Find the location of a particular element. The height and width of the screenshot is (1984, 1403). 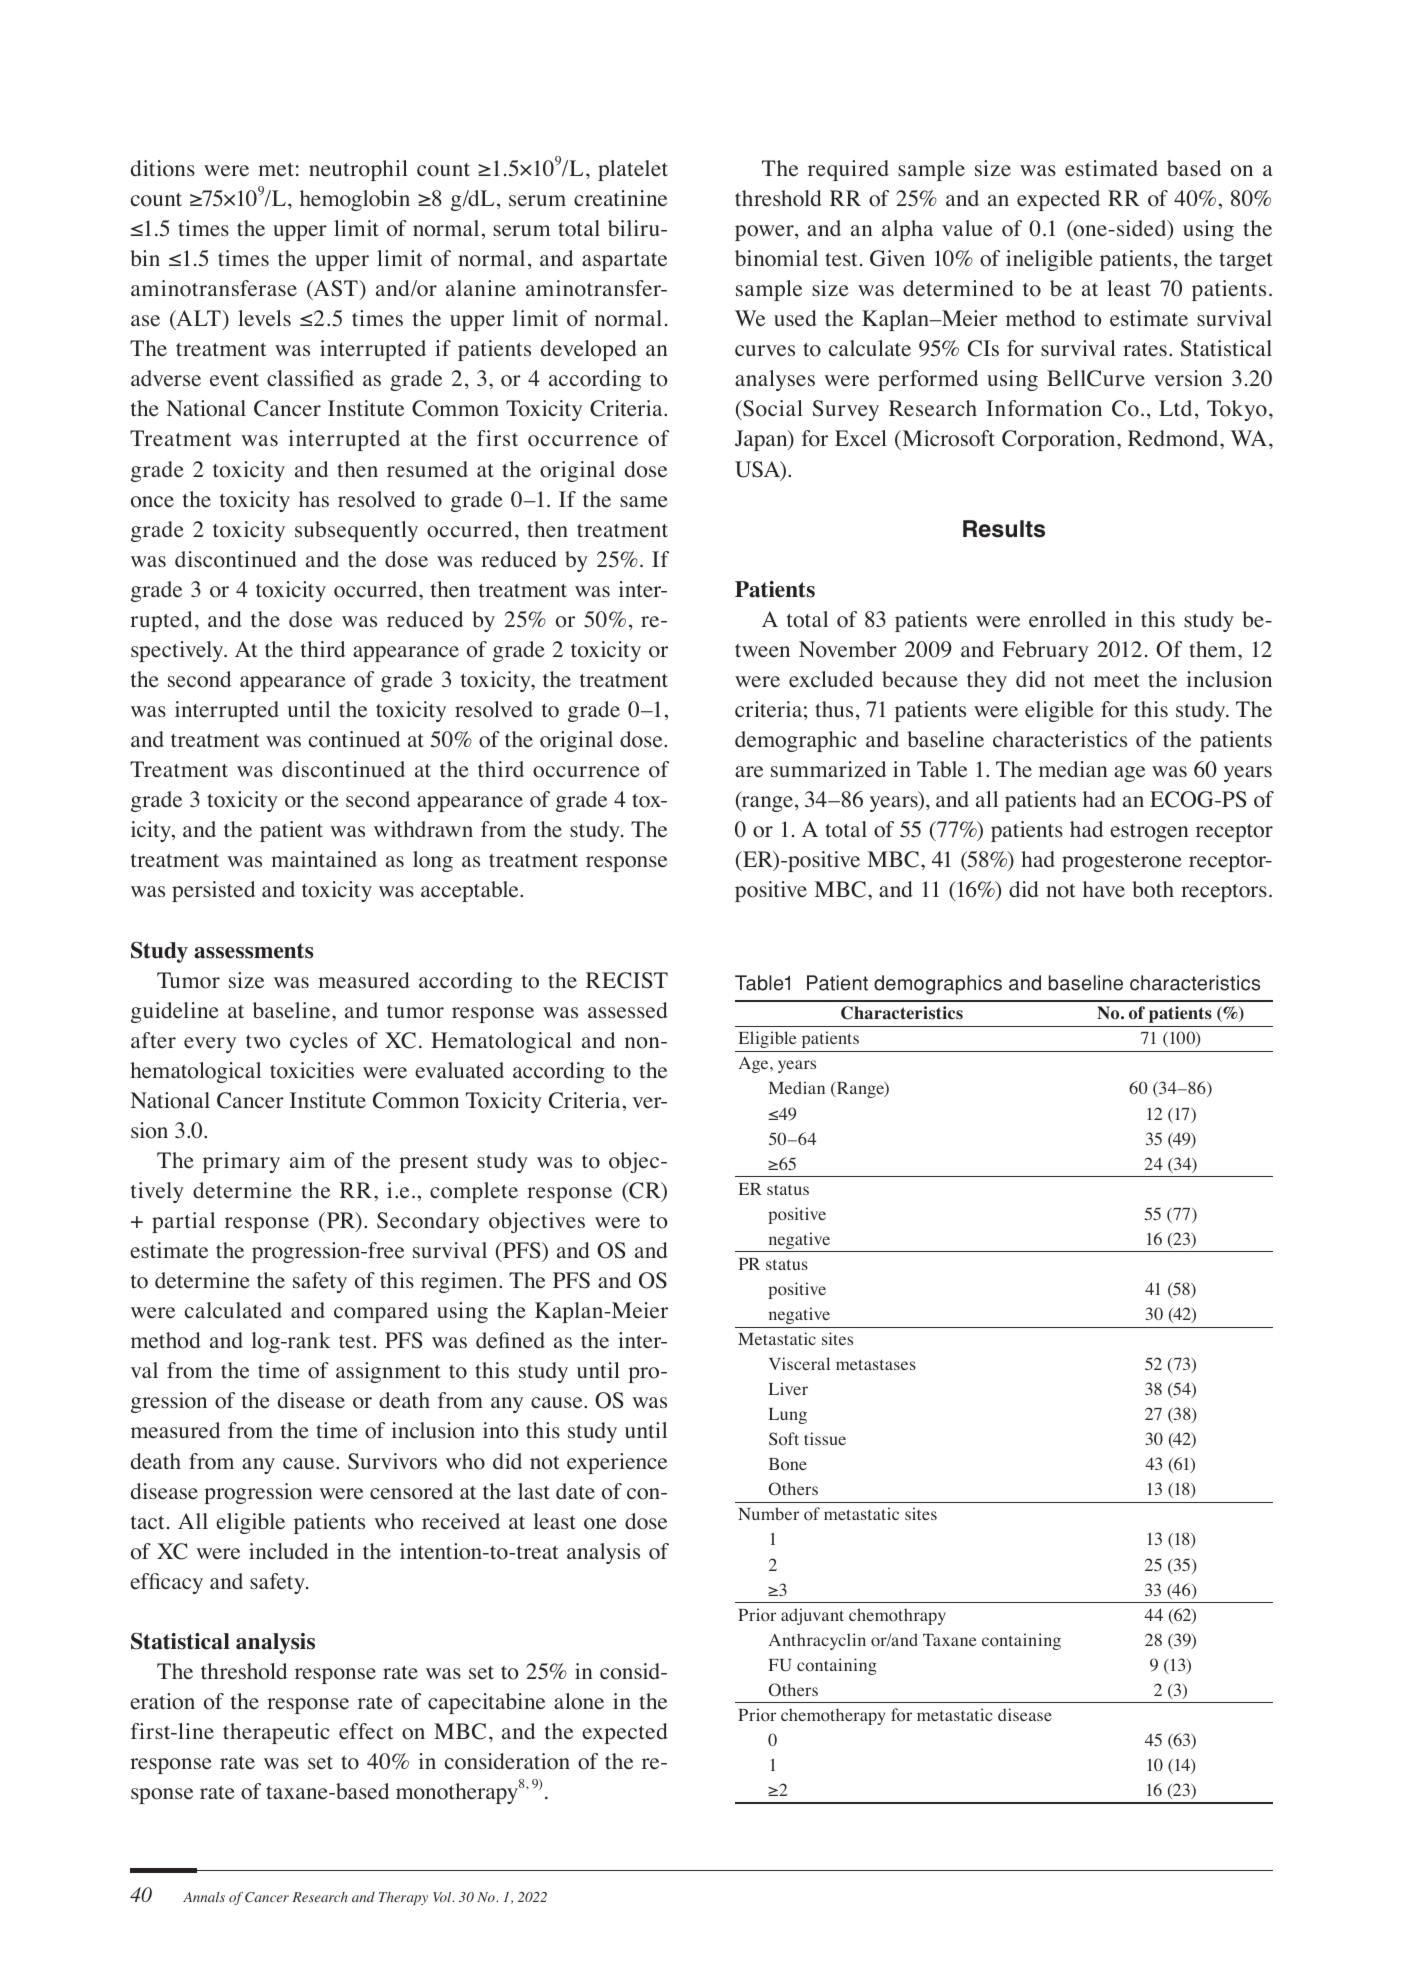

adjuvant is located at coordinates (812, 1616).
